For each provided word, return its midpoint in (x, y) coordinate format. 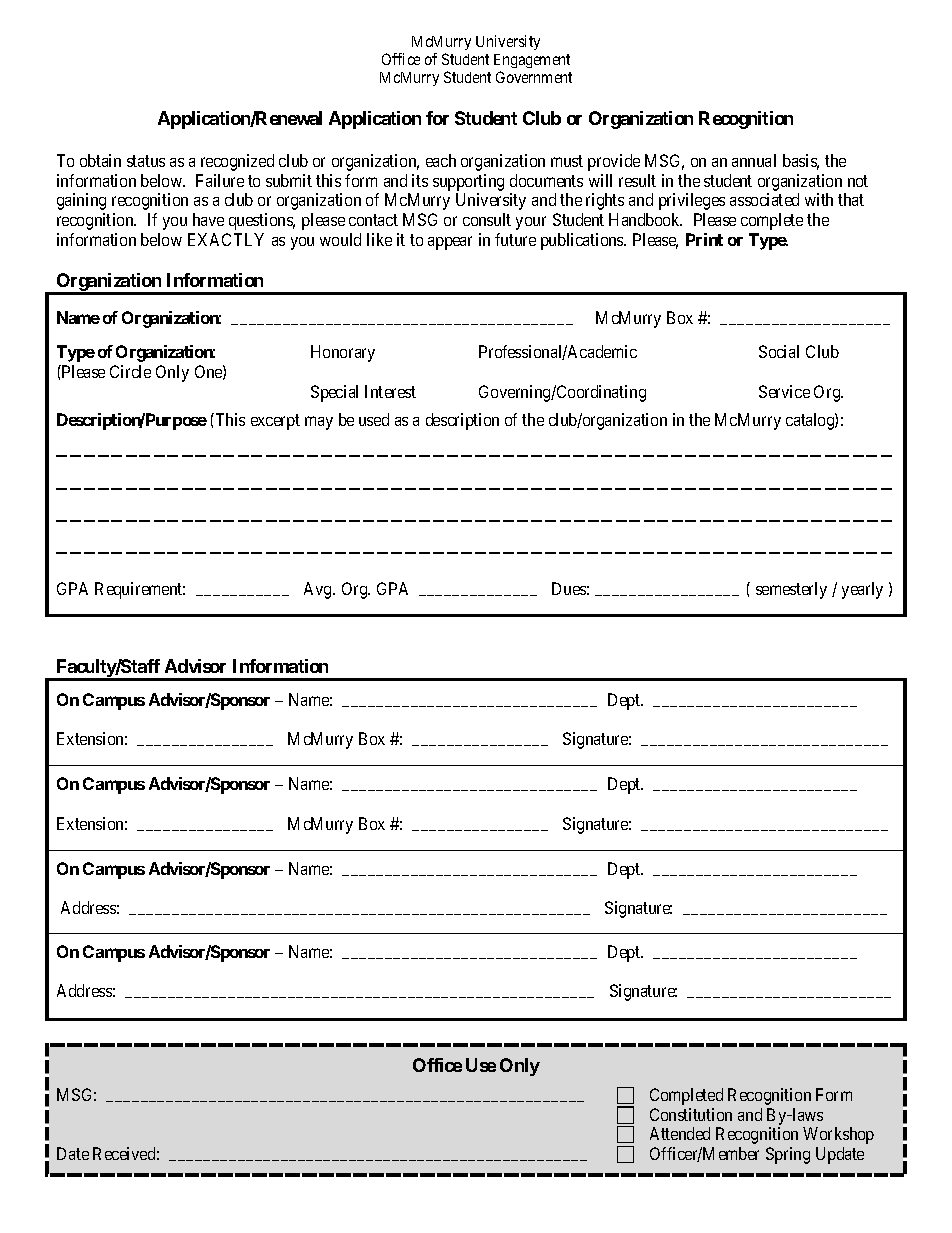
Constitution (691, 1114)
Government (534, 77)
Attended (680, 1133)
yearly (862, 590)
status (146, 161)
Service (784, 391)
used (374, 419)
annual (754, 160)
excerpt (275, 422)
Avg (319, 590)
